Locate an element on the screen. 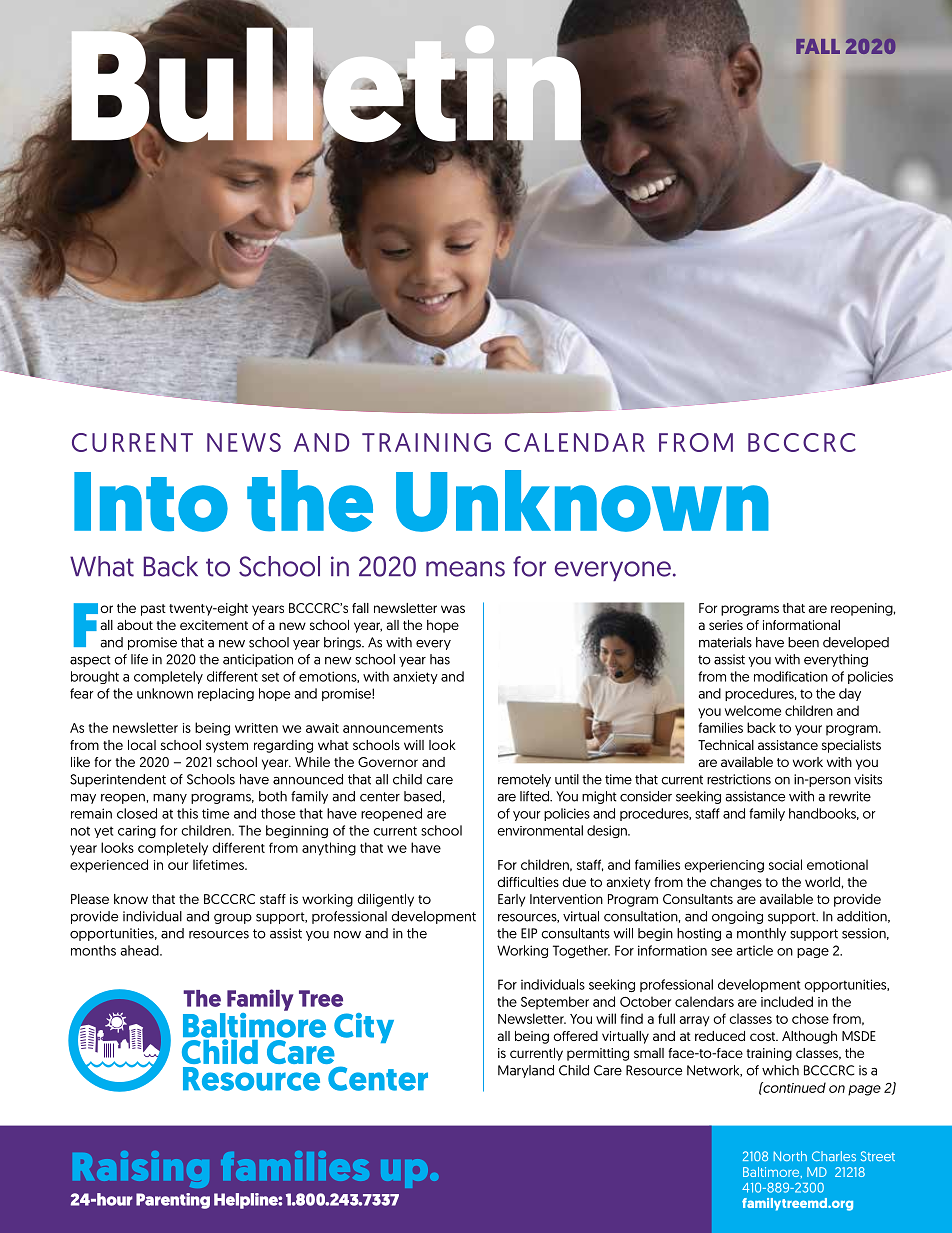  social is located at coordinates (785, 864).
